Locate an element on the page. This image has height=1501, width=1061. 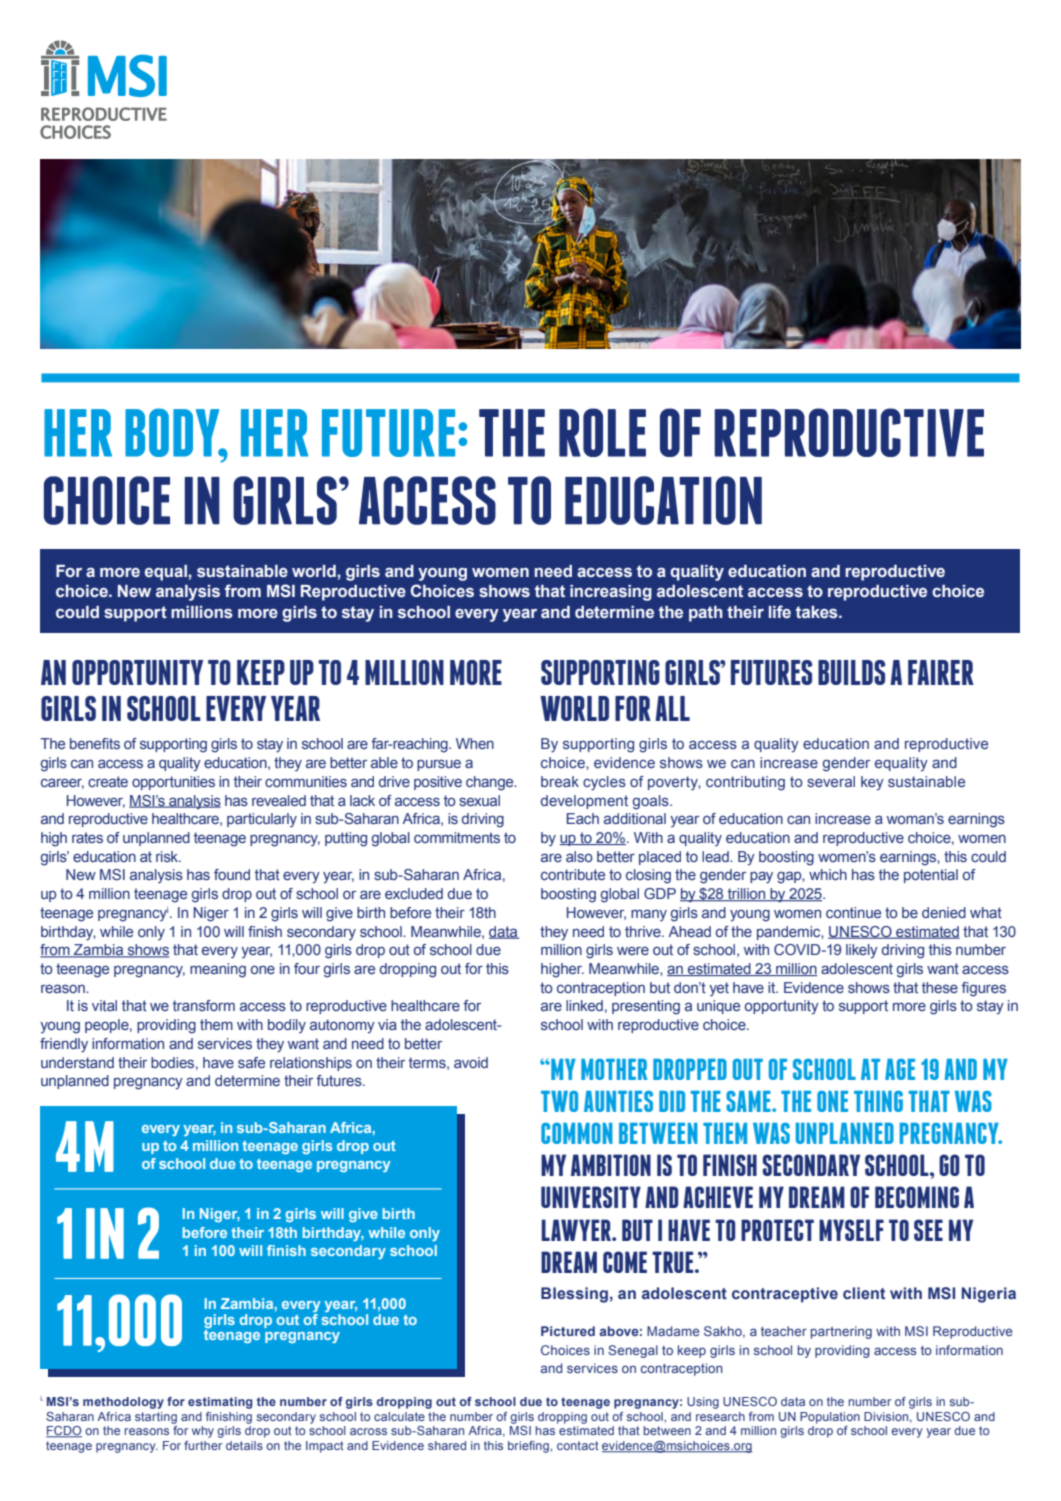
briefing is located at coordinates (529, 1447).
